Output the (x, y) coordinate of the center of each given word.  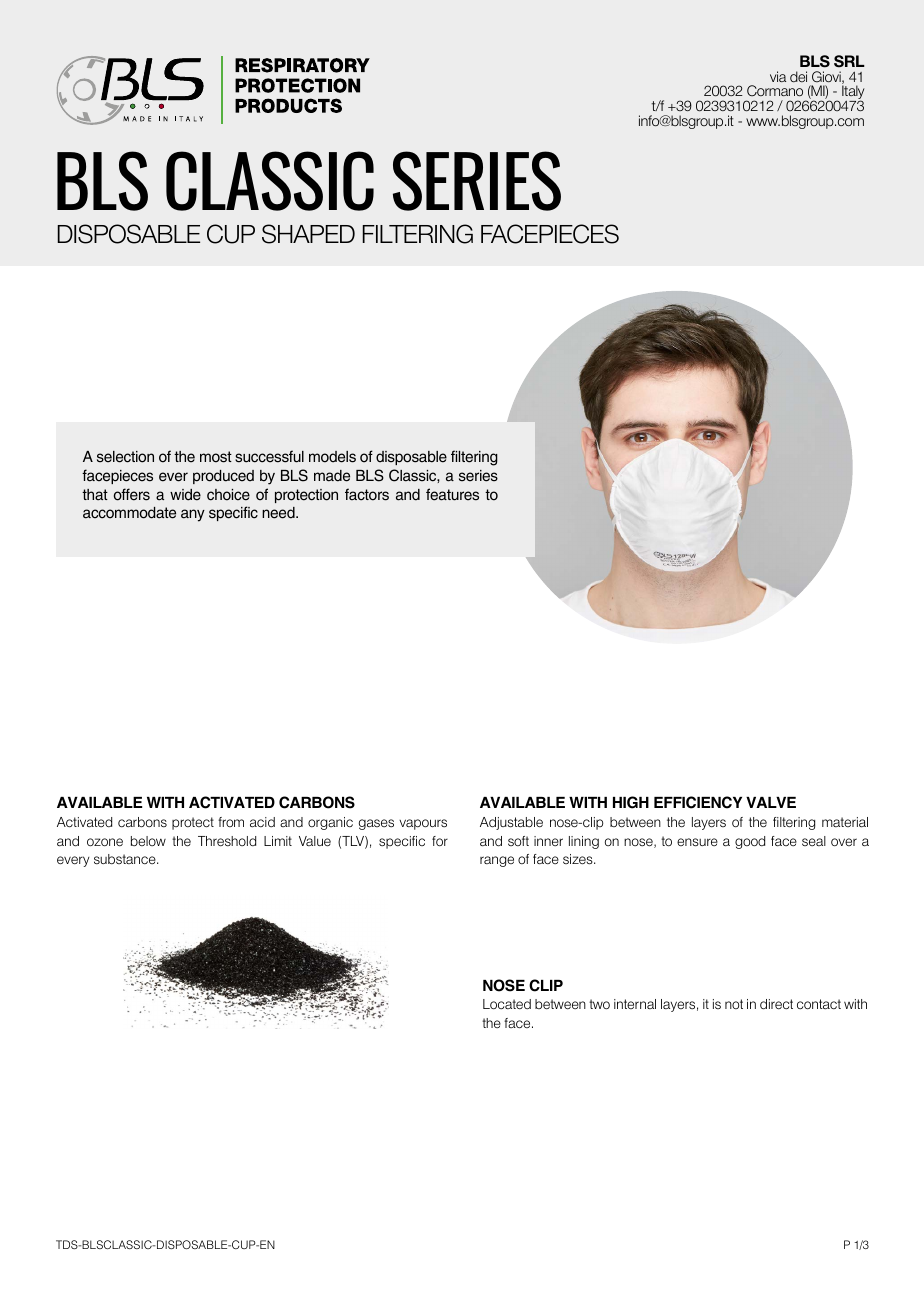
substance (126, 859)
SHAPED (308, 234)
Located (507, 1004)
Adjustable (511, 823)
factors (367, 494)
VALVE (771, 802)
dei (798, 77)
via (778, 76)
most (216, 457)
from (231, 822)
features (452, 494)
